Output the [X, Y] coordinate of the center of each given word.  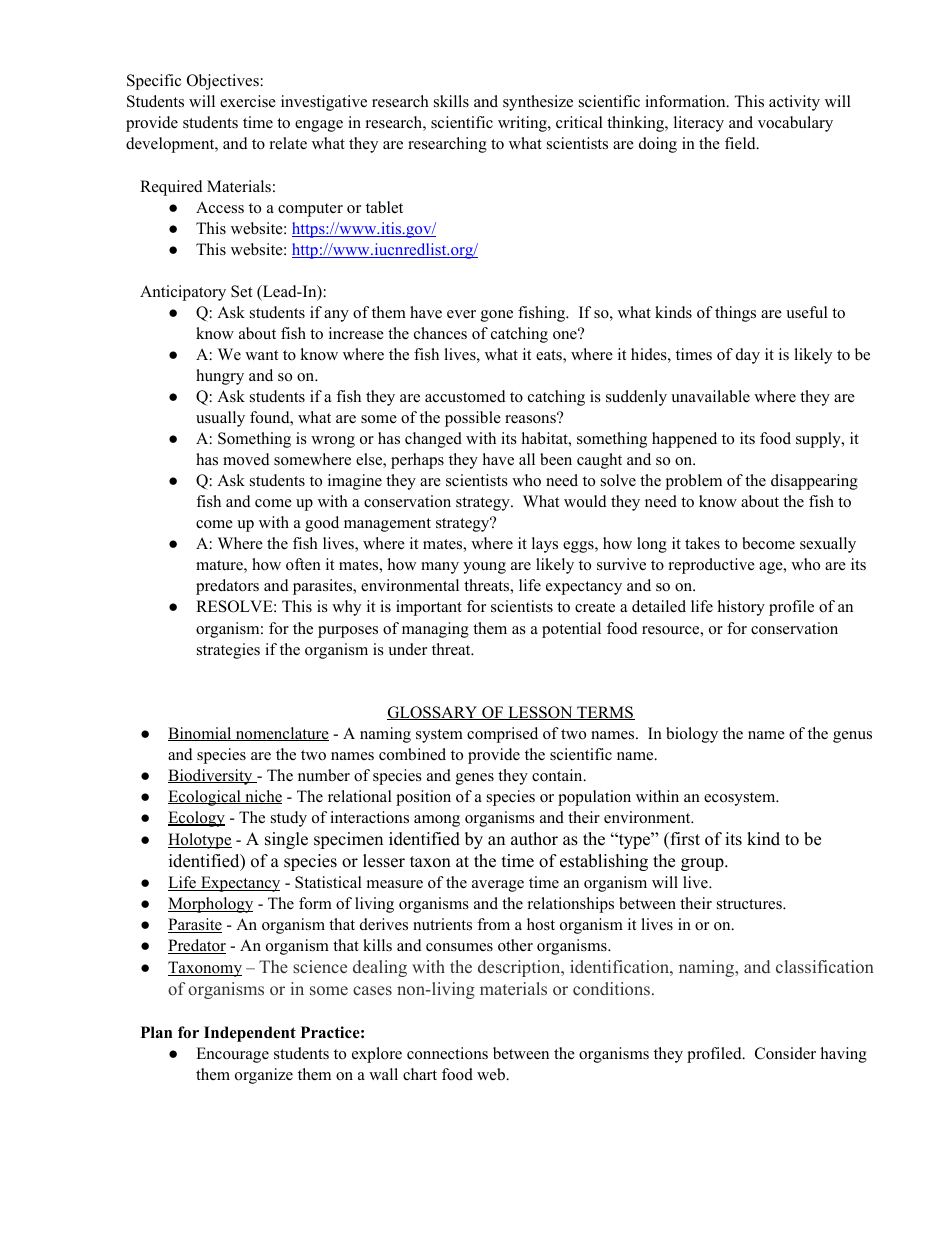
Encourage [232, 1055]
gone [497, 316]
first [684, 839]
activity [794, 103]
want [261, 355]
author [534, 839]
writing [523, 124]
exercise [248, 101]
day [748, 356]
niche [262, 797]
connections [447, 1053]
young [484, 568]
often [303, 564]
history [741, 608]
